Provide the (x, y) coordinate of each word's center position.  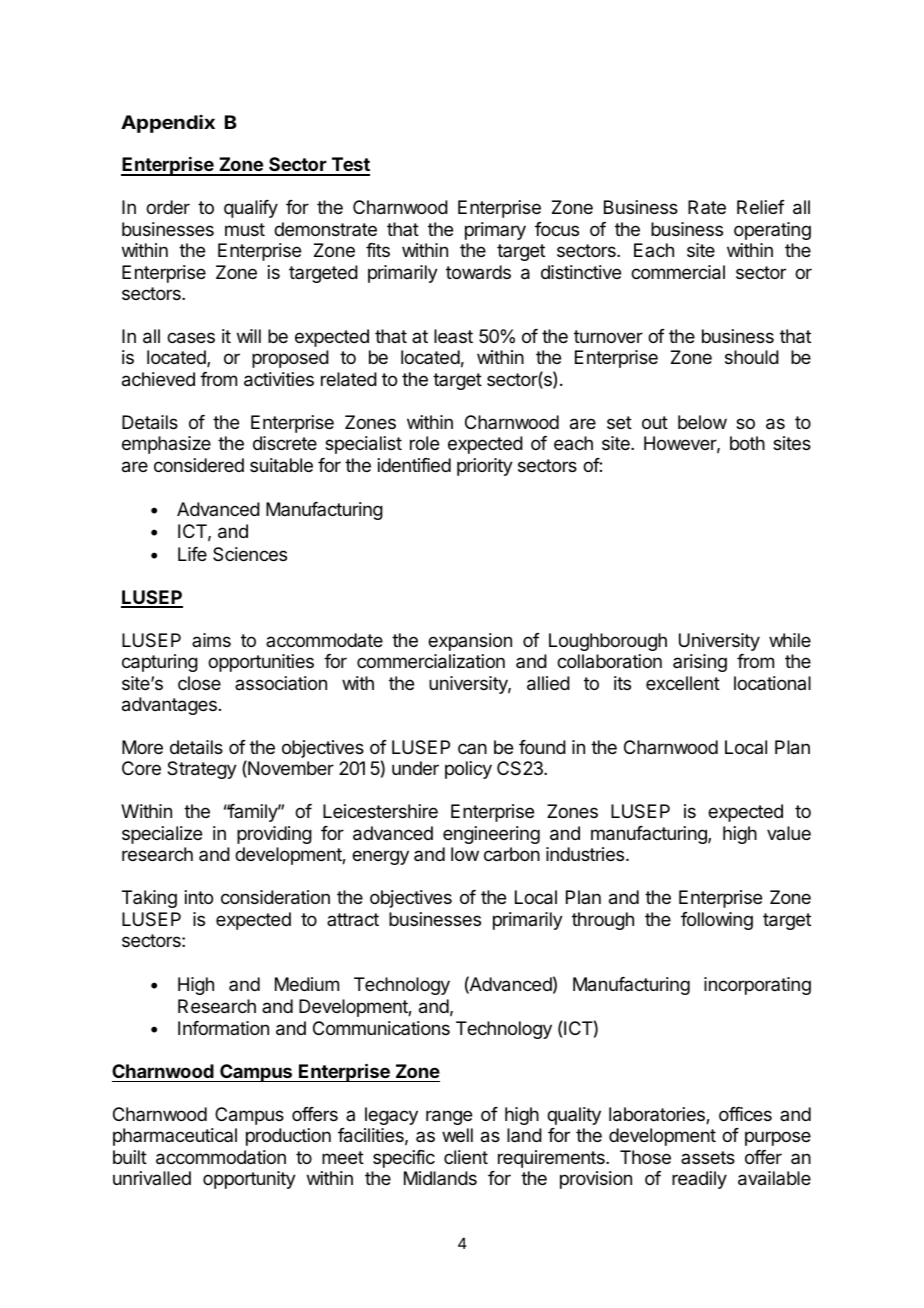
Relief (761, 207)
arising (700, 663)
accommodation (221, 1157)
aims (211, 640)
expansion (470, 642)
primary (495, 231)
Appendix (168, 124)
